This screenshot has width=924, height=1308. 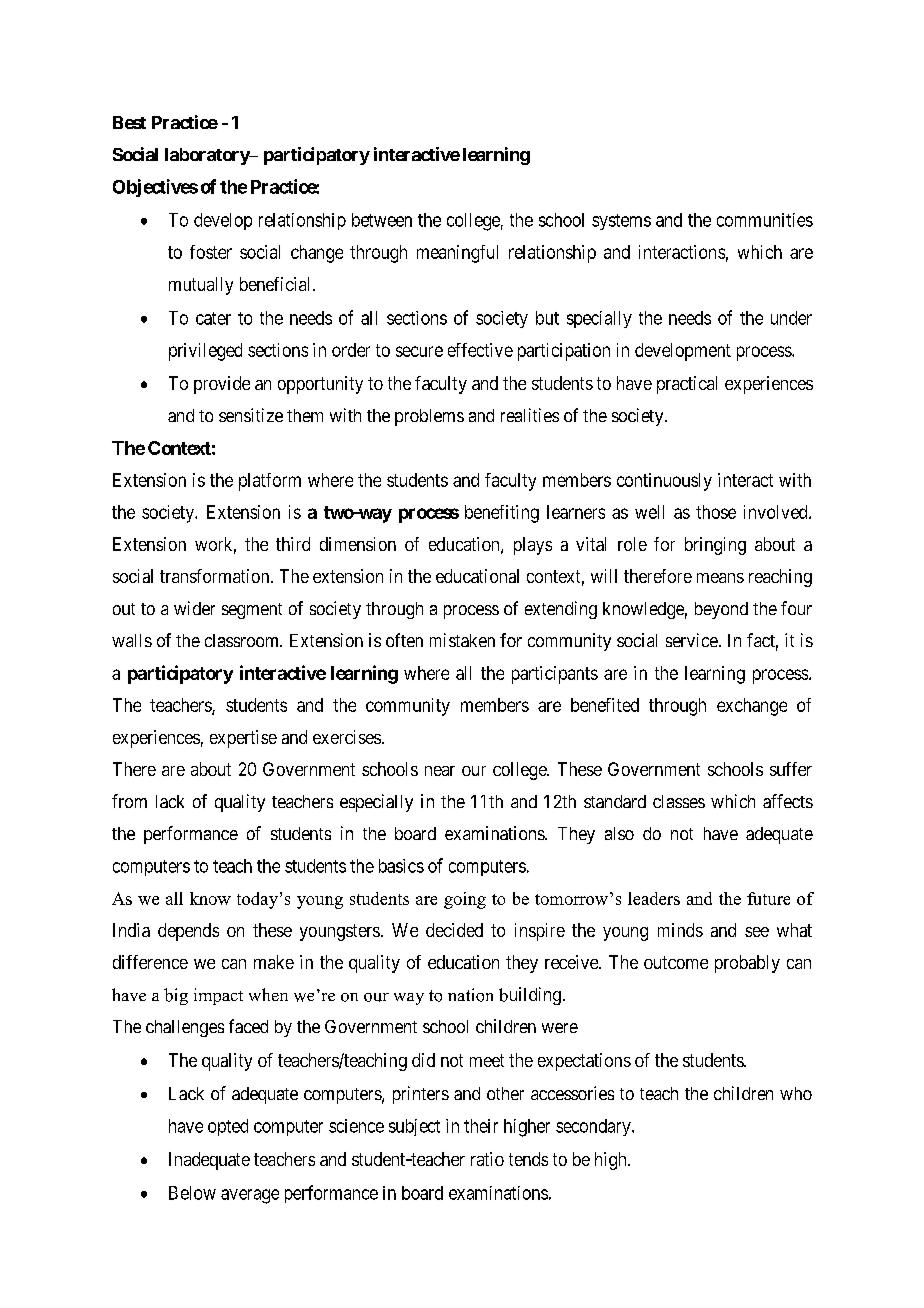 What do you see at coordinates (243, 640) in the screenshot?
I see `classroom` at bounding box center [243, 640].
